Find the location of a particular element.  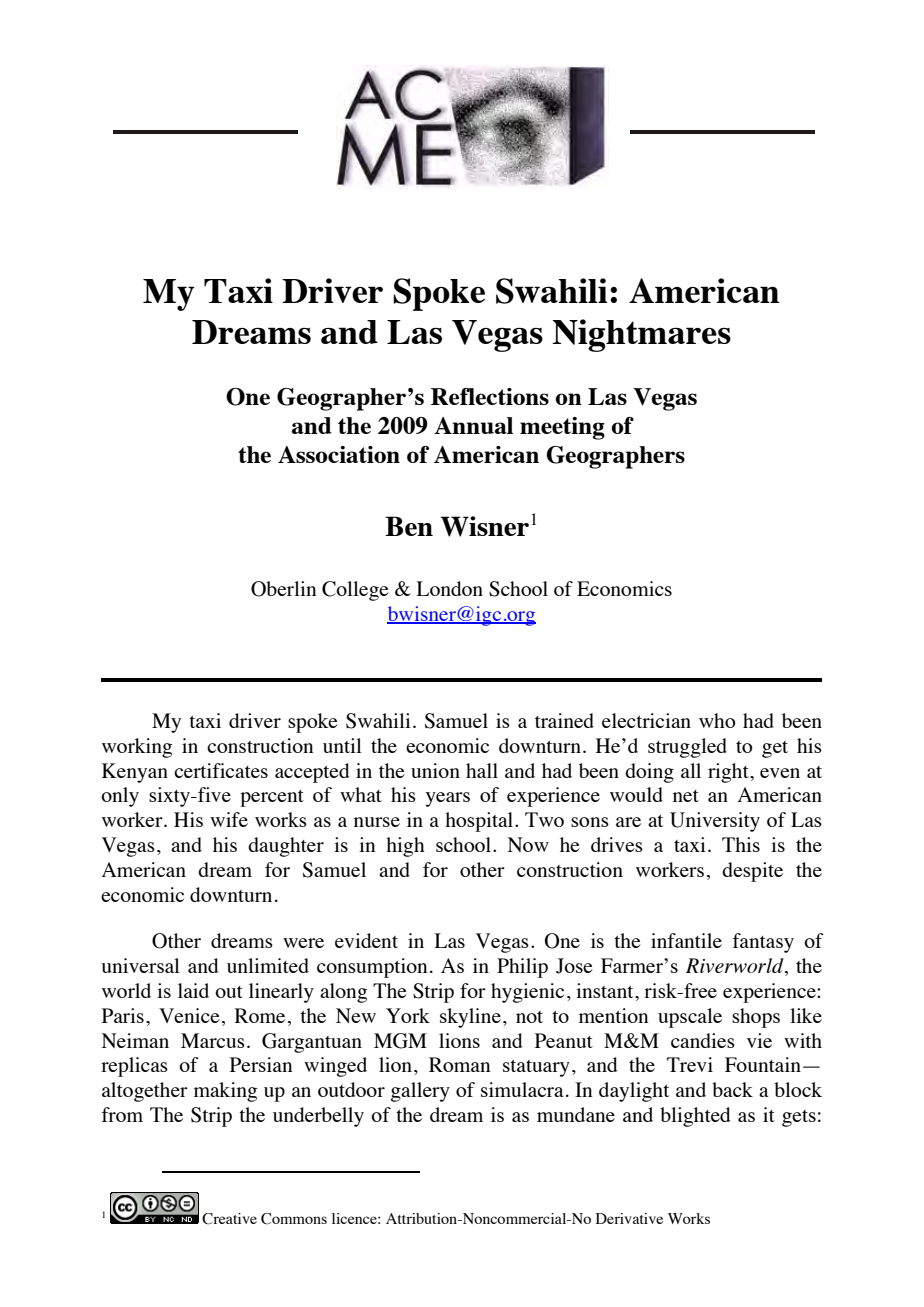

Philip is located at coordinates (522, 968).
